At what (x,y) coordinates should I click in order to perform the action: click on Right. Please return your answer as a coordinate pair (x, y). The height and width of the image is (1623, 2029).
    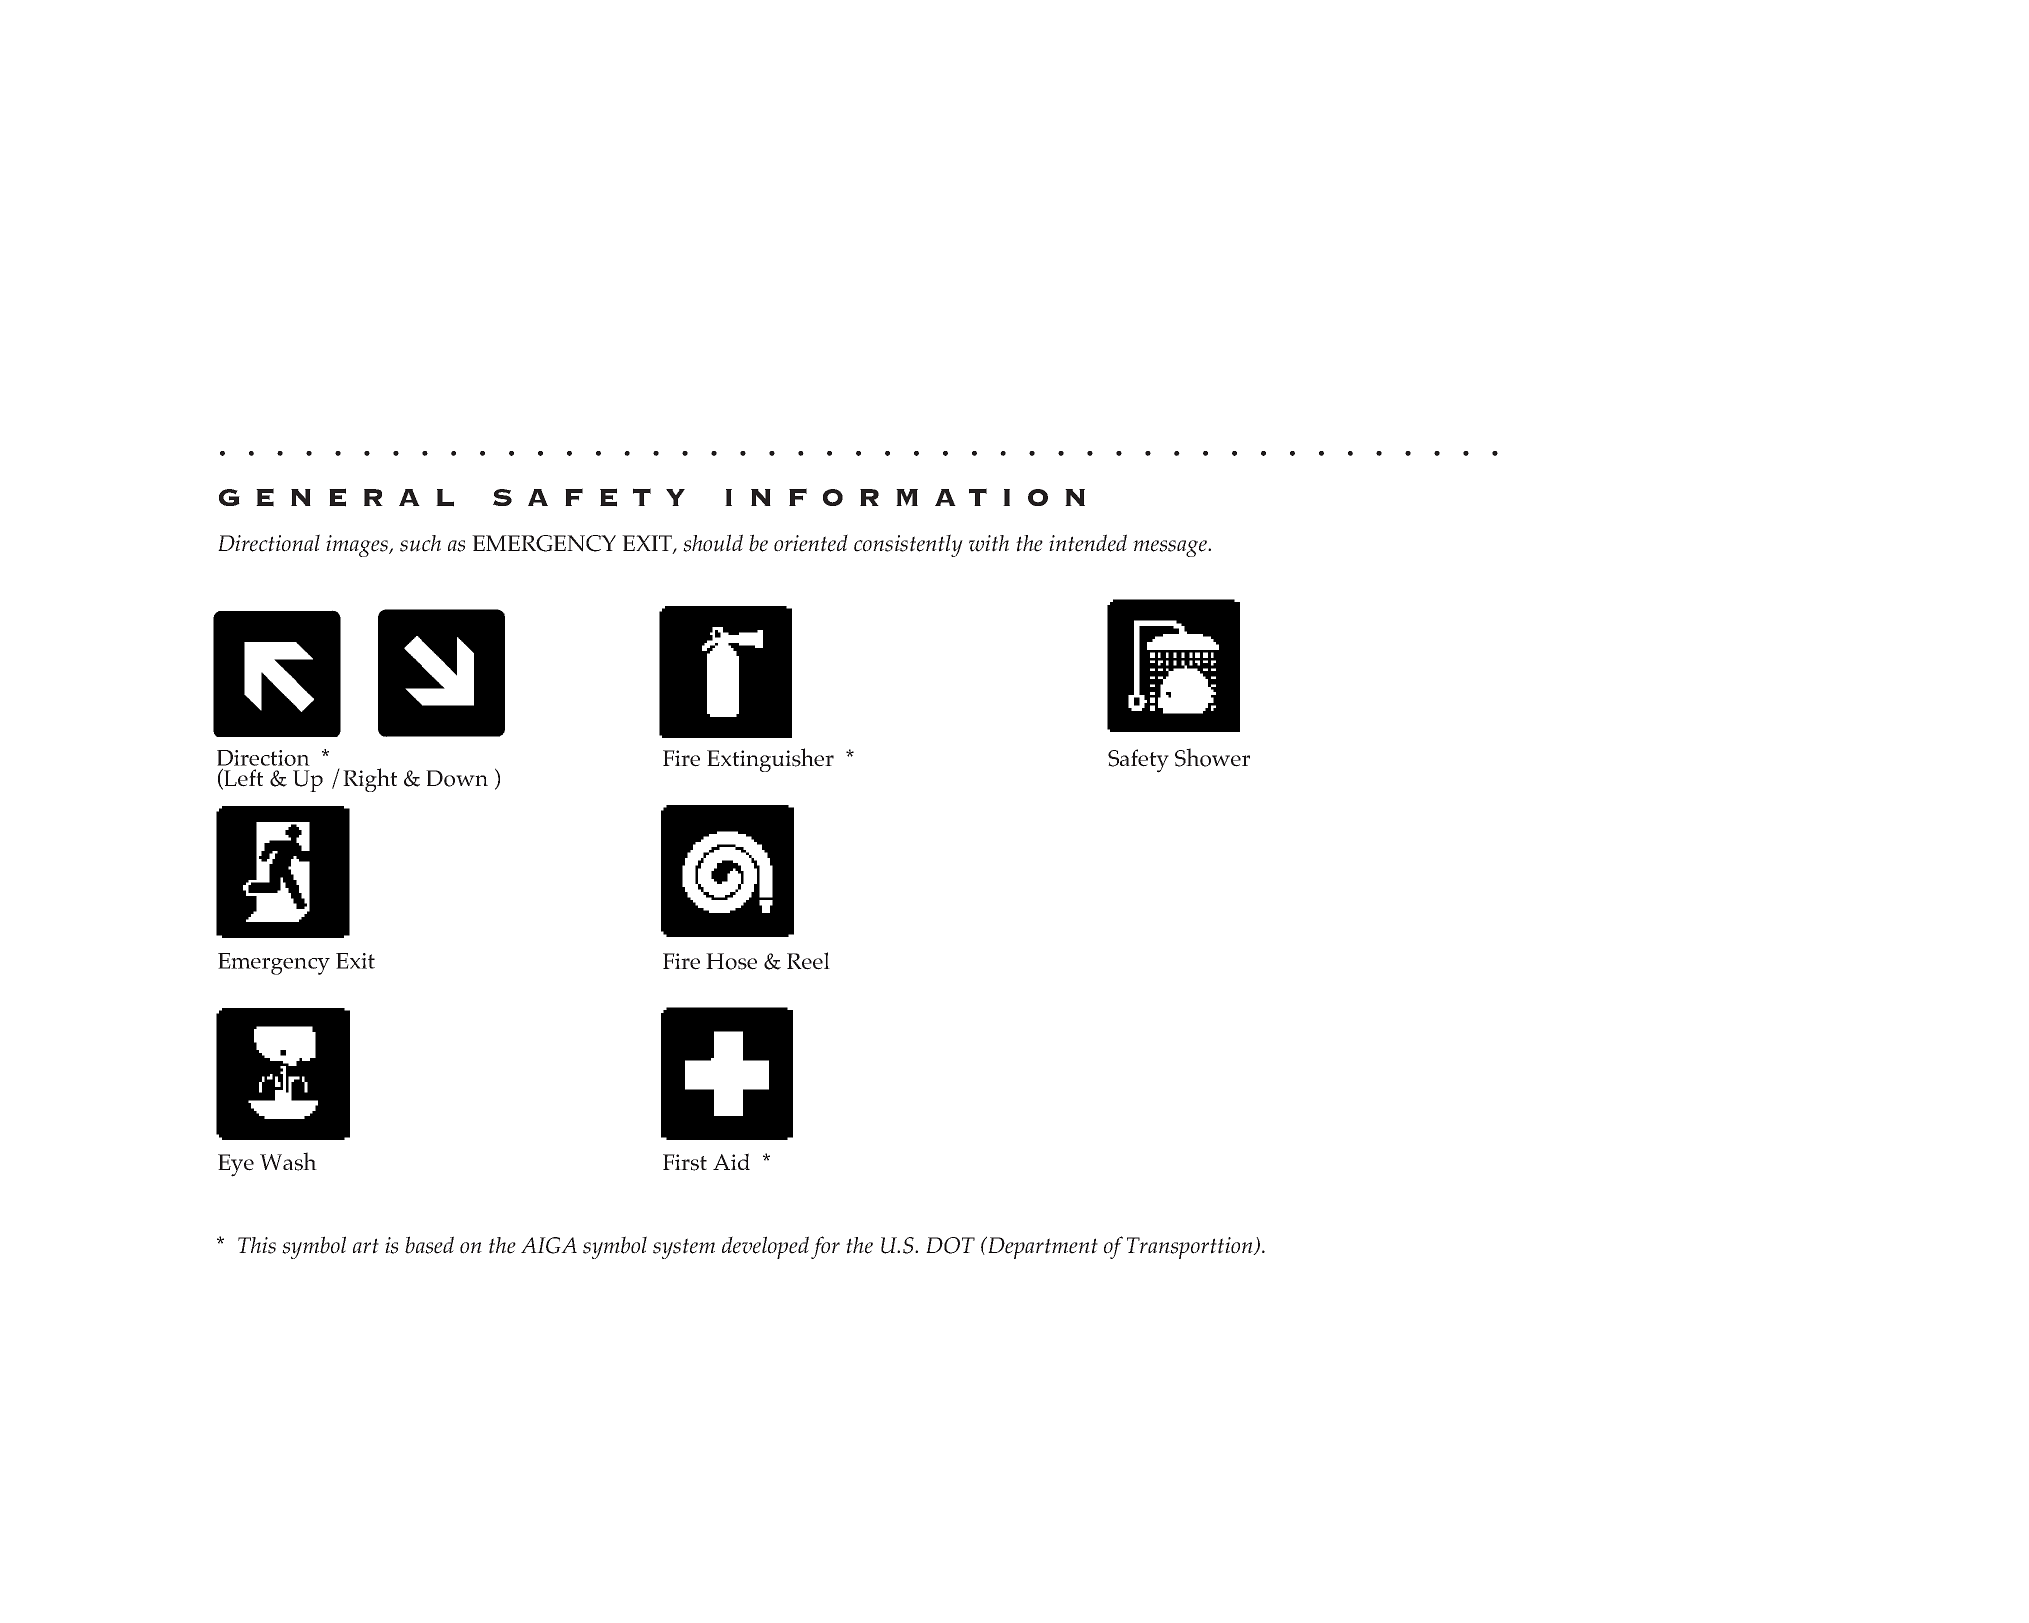
    Looking at the image, I should click on (370, 780).
